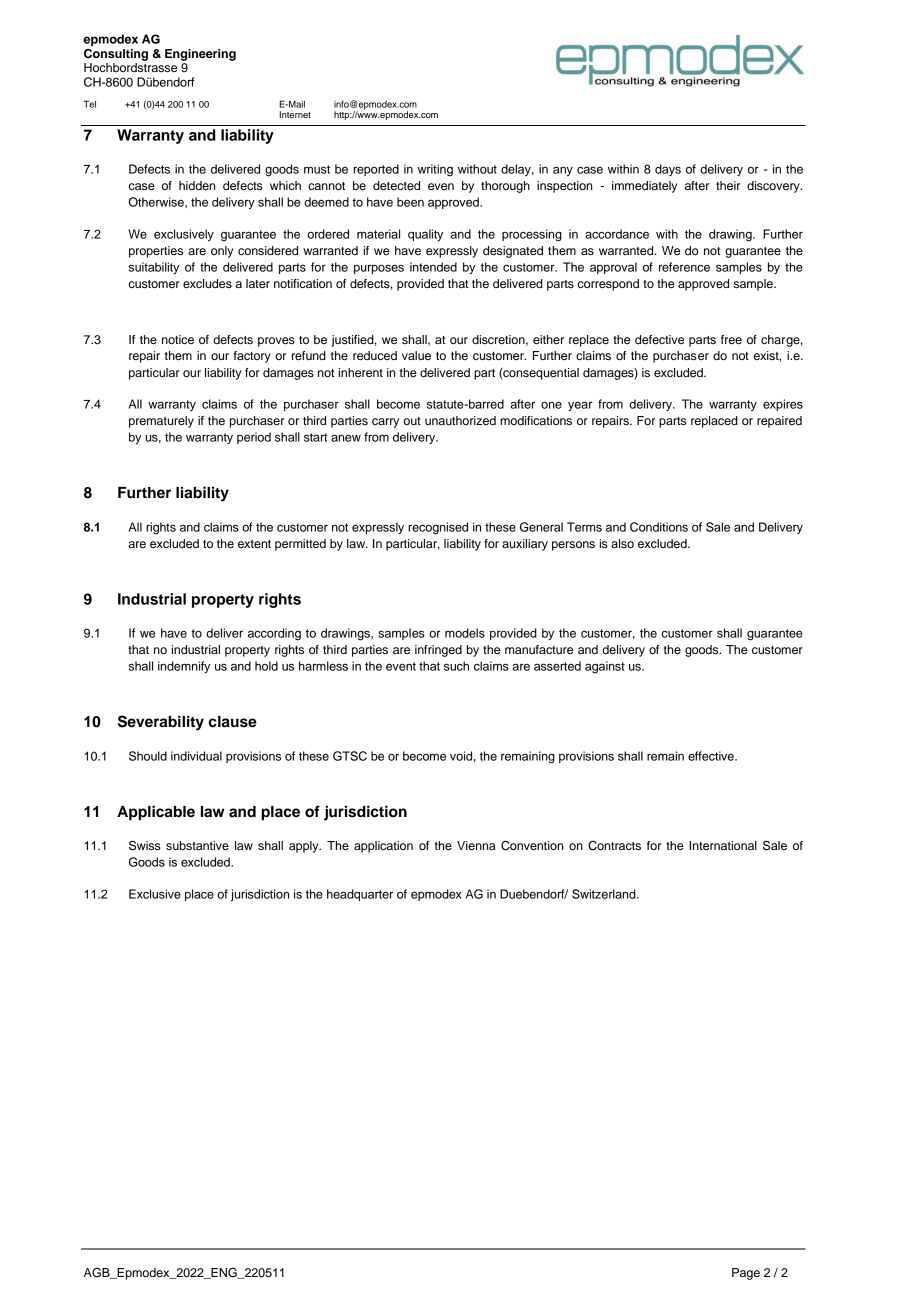 The height and width of the document is (1308, 924). I want to click on such, so click(456, 666).
